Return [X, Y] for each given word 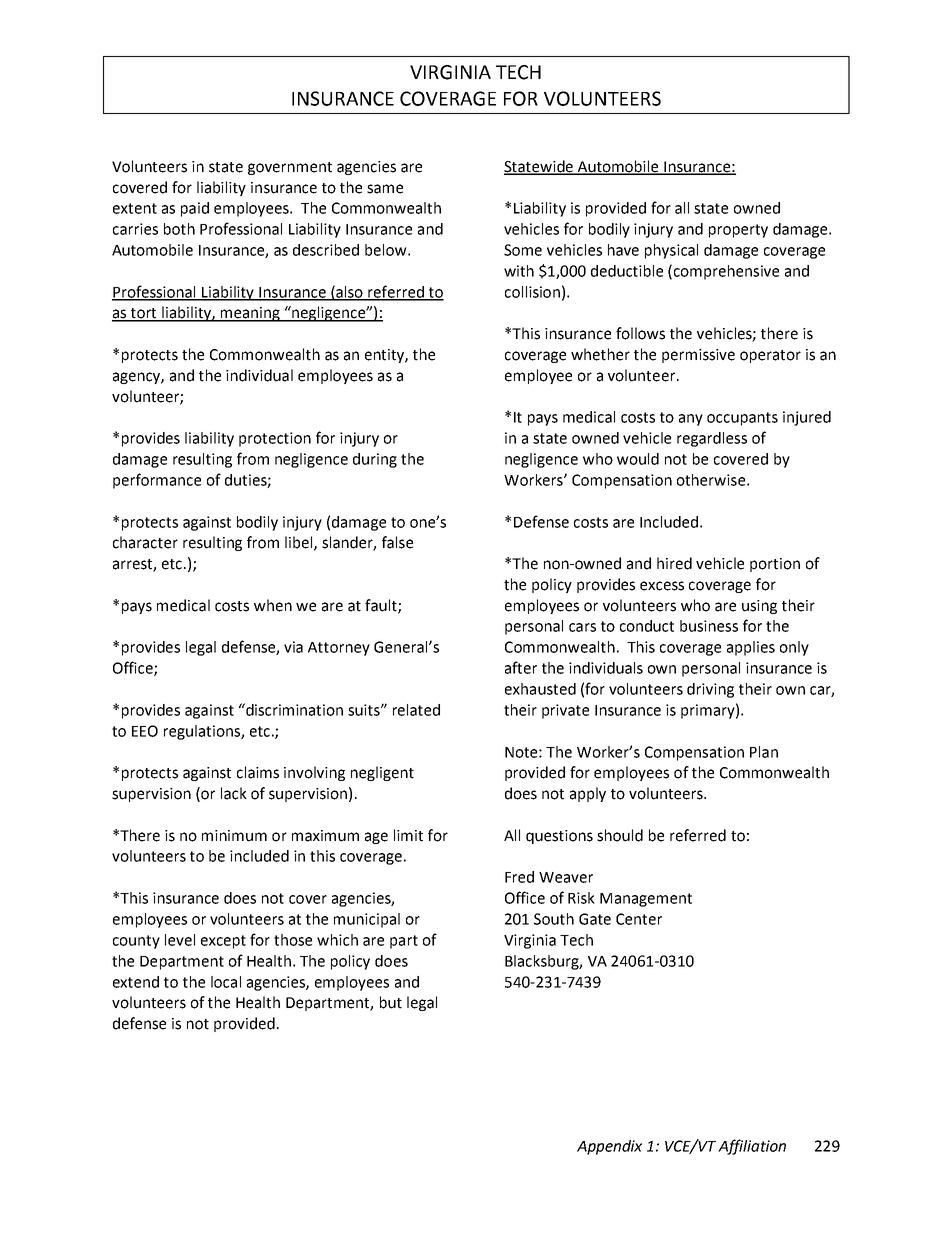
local [226, 982]
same [385, 189]
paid [195, 209]
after [521, 667]
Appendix [609, 1147]
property [738, 231]
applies [751, 648]
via [293, 647]
